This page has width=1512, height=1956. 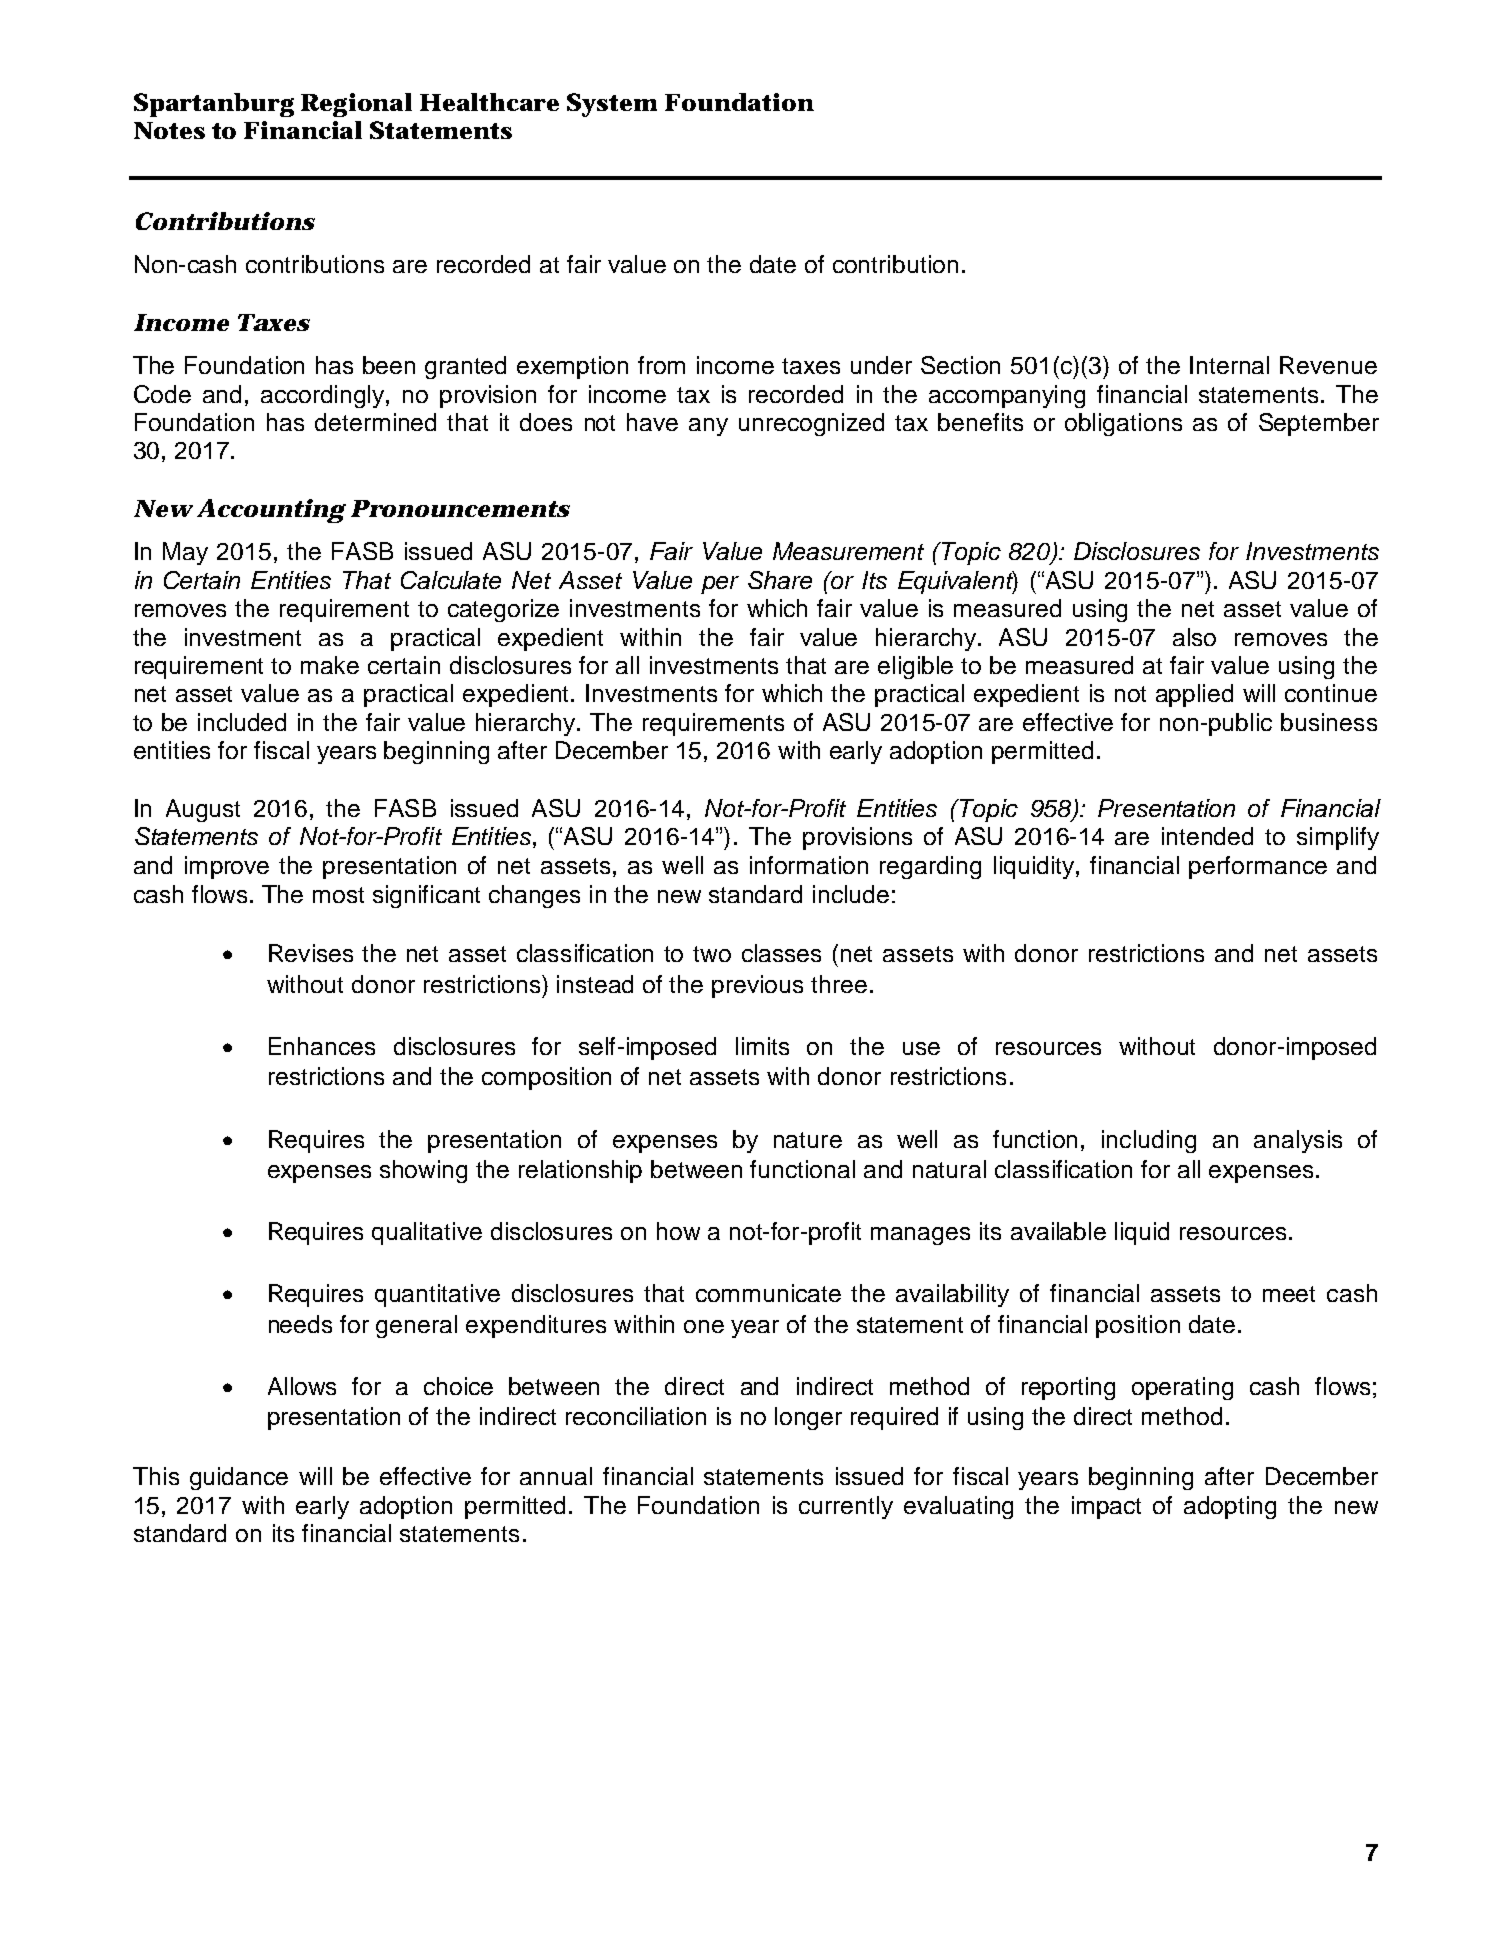 I want to click on Internal, so click(x=1229, y=365).
